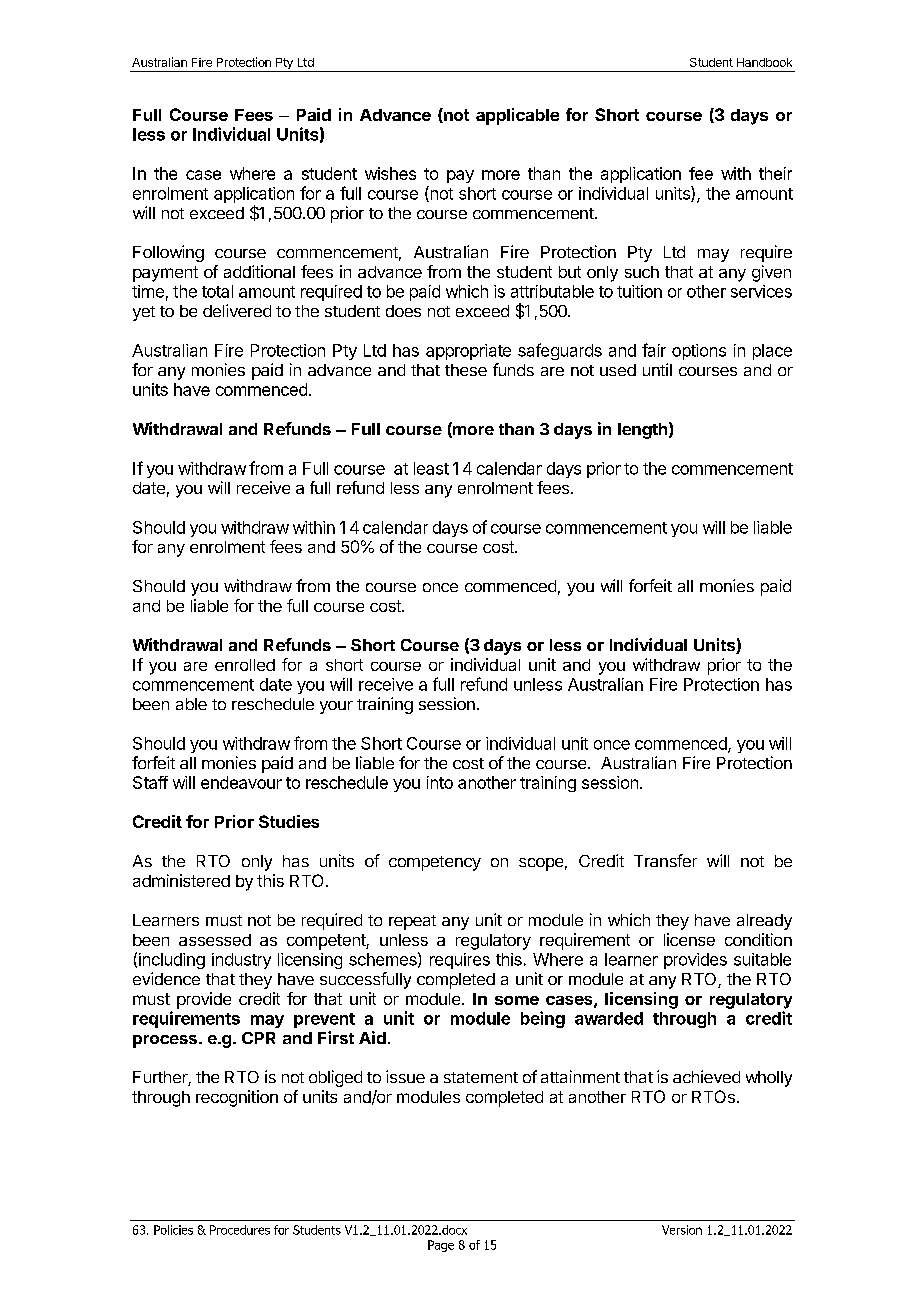 The width and height of the screenshot is (924, 1307). Describe the element at coordinates (240, 1230) in the screenshot. I see `Procedures` at that location.
